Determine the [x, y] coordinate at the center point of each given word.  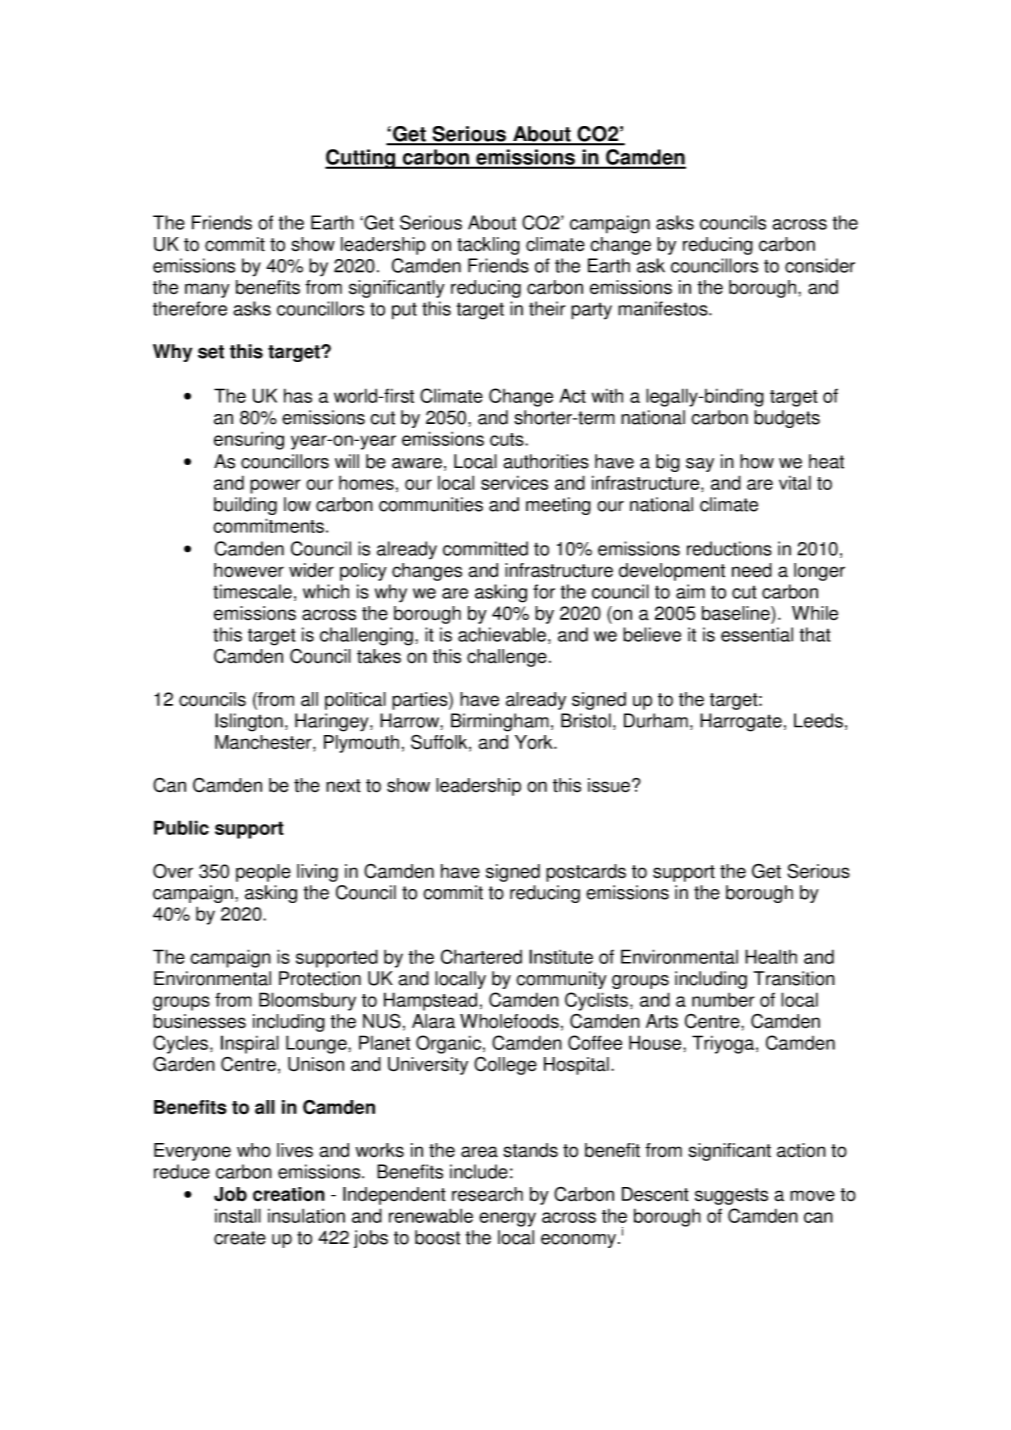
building [245, 506]
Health [771, 956]
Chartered [481, 956]
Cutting [361, 159]
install [238, 1215]
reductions [729, 548]
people [263, 873]
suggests [731, 1196]
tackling [488, 246]
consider [820, 265]
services [514, 482]
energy [507, 1219]
